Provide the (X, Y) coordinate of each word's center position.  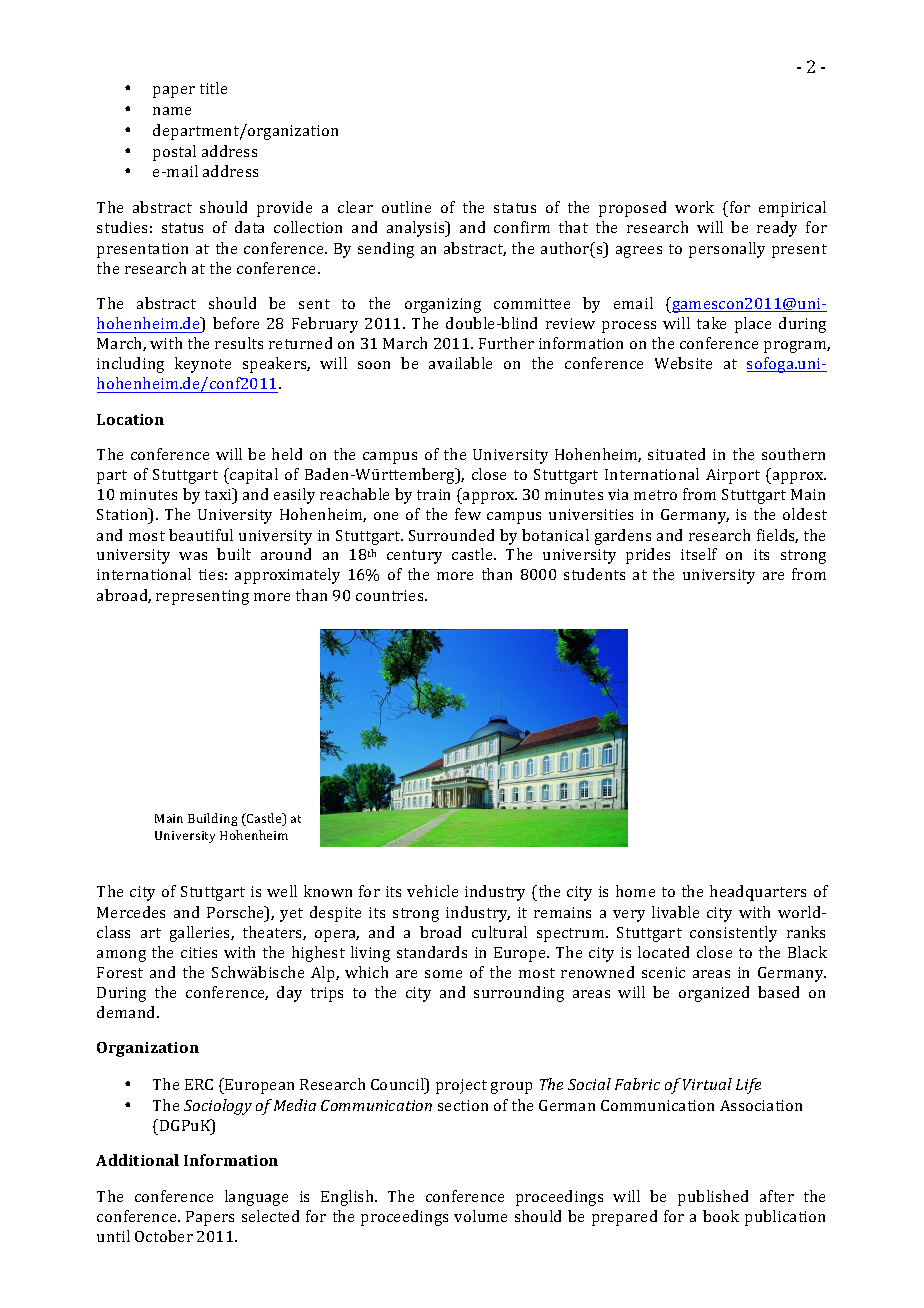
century (414, 557)
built (234, 554)
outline (406, 207)
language (256, 1198)
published (713, 1198)
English (348, 1198)
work (694, 207)
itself (699, 554)
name (172, 111)
